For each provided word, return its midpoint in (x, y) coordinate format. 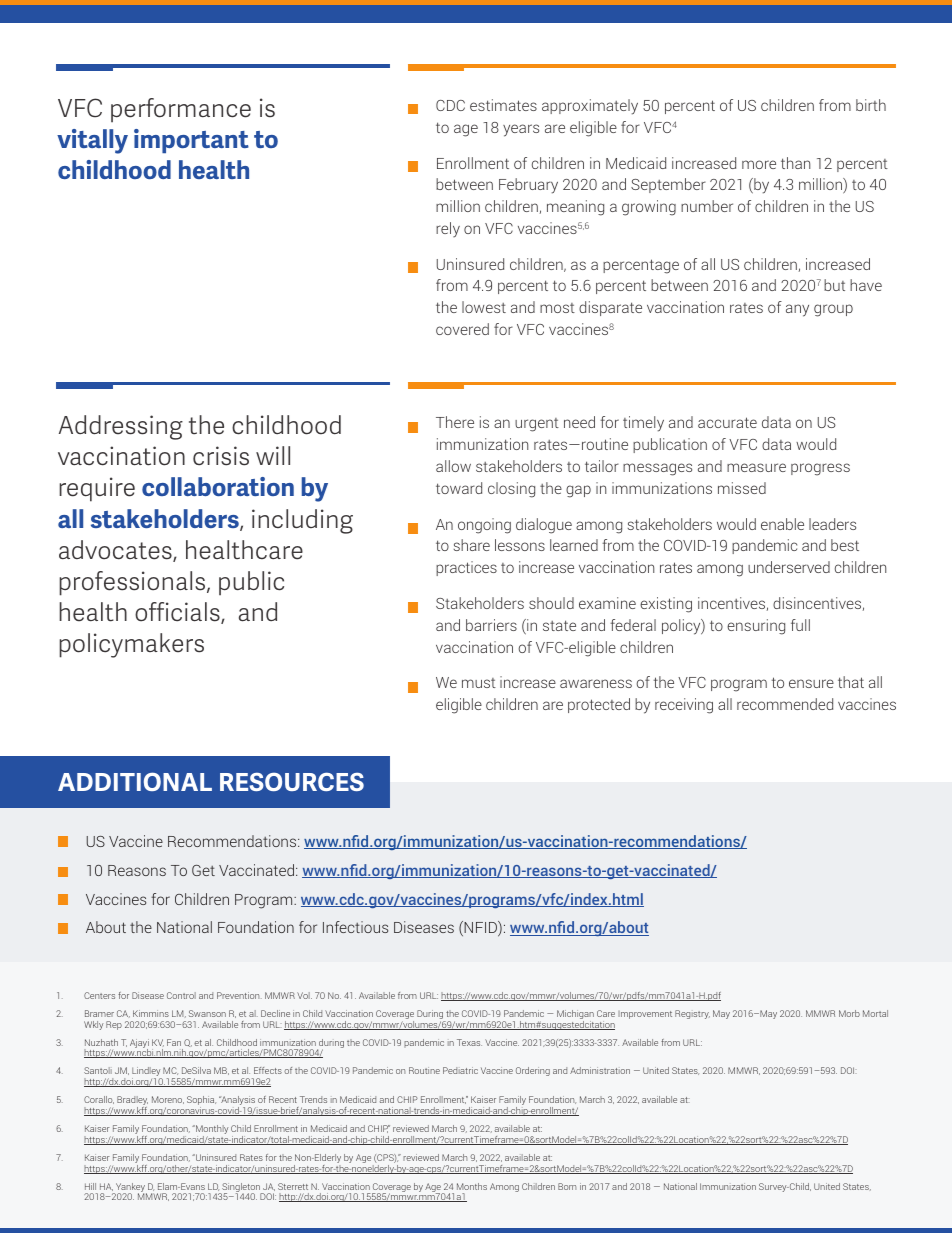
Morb (849, 1013)
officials (178, 613)
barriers (491, 625)
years (521, 130)
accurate (727, 422)
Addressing (121, 427)
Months (472, 1186)
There (455, 422)
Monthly (211, 1131)
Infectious (355, 927)
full (800, 625)
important (191, 141)
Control (181, 995)
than (795, 163)
